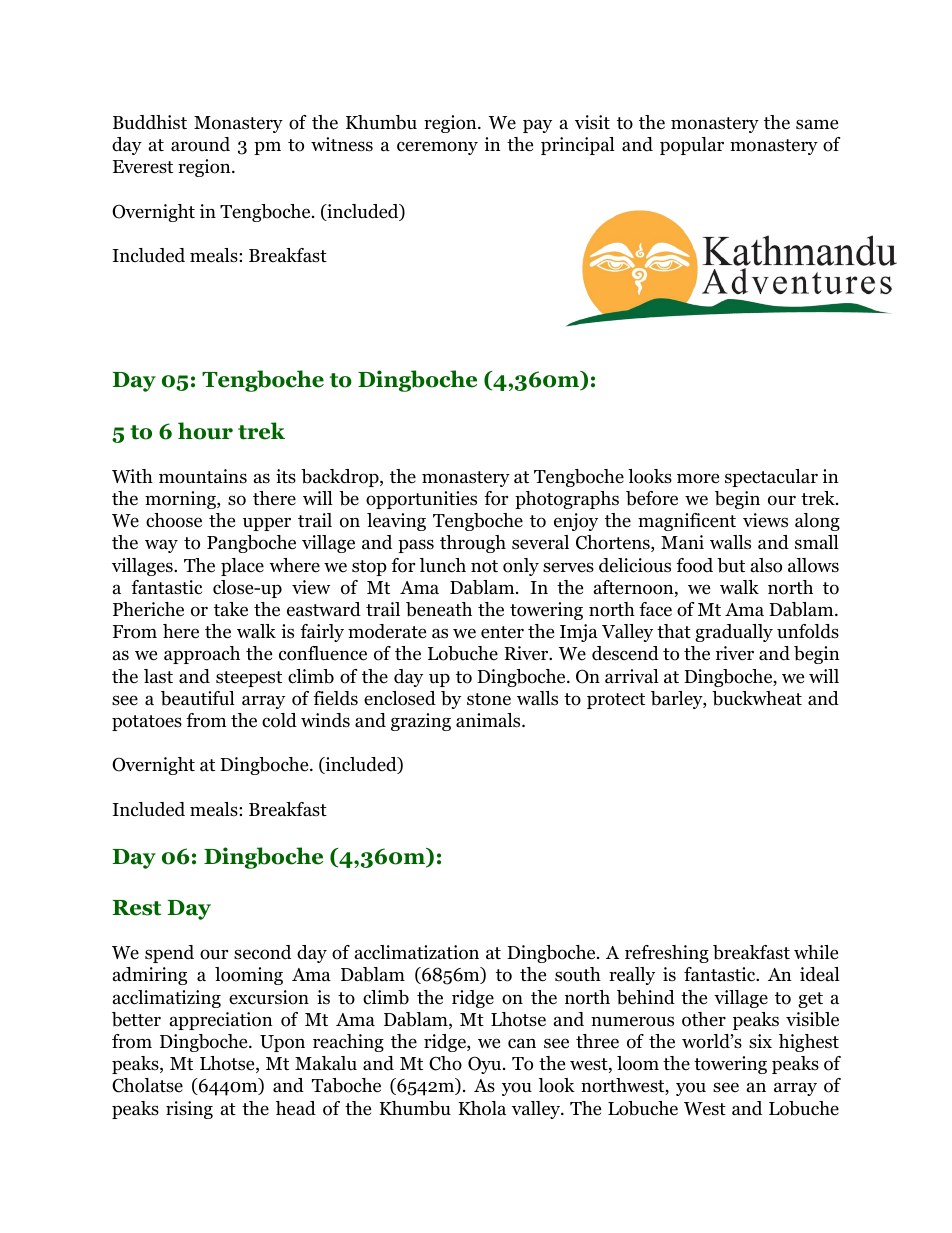 The height and width of the screenshot is (1233, 952). Describe the element at coordinates (757, 698) in the screenshot. I see `buckwheat` at that location.
